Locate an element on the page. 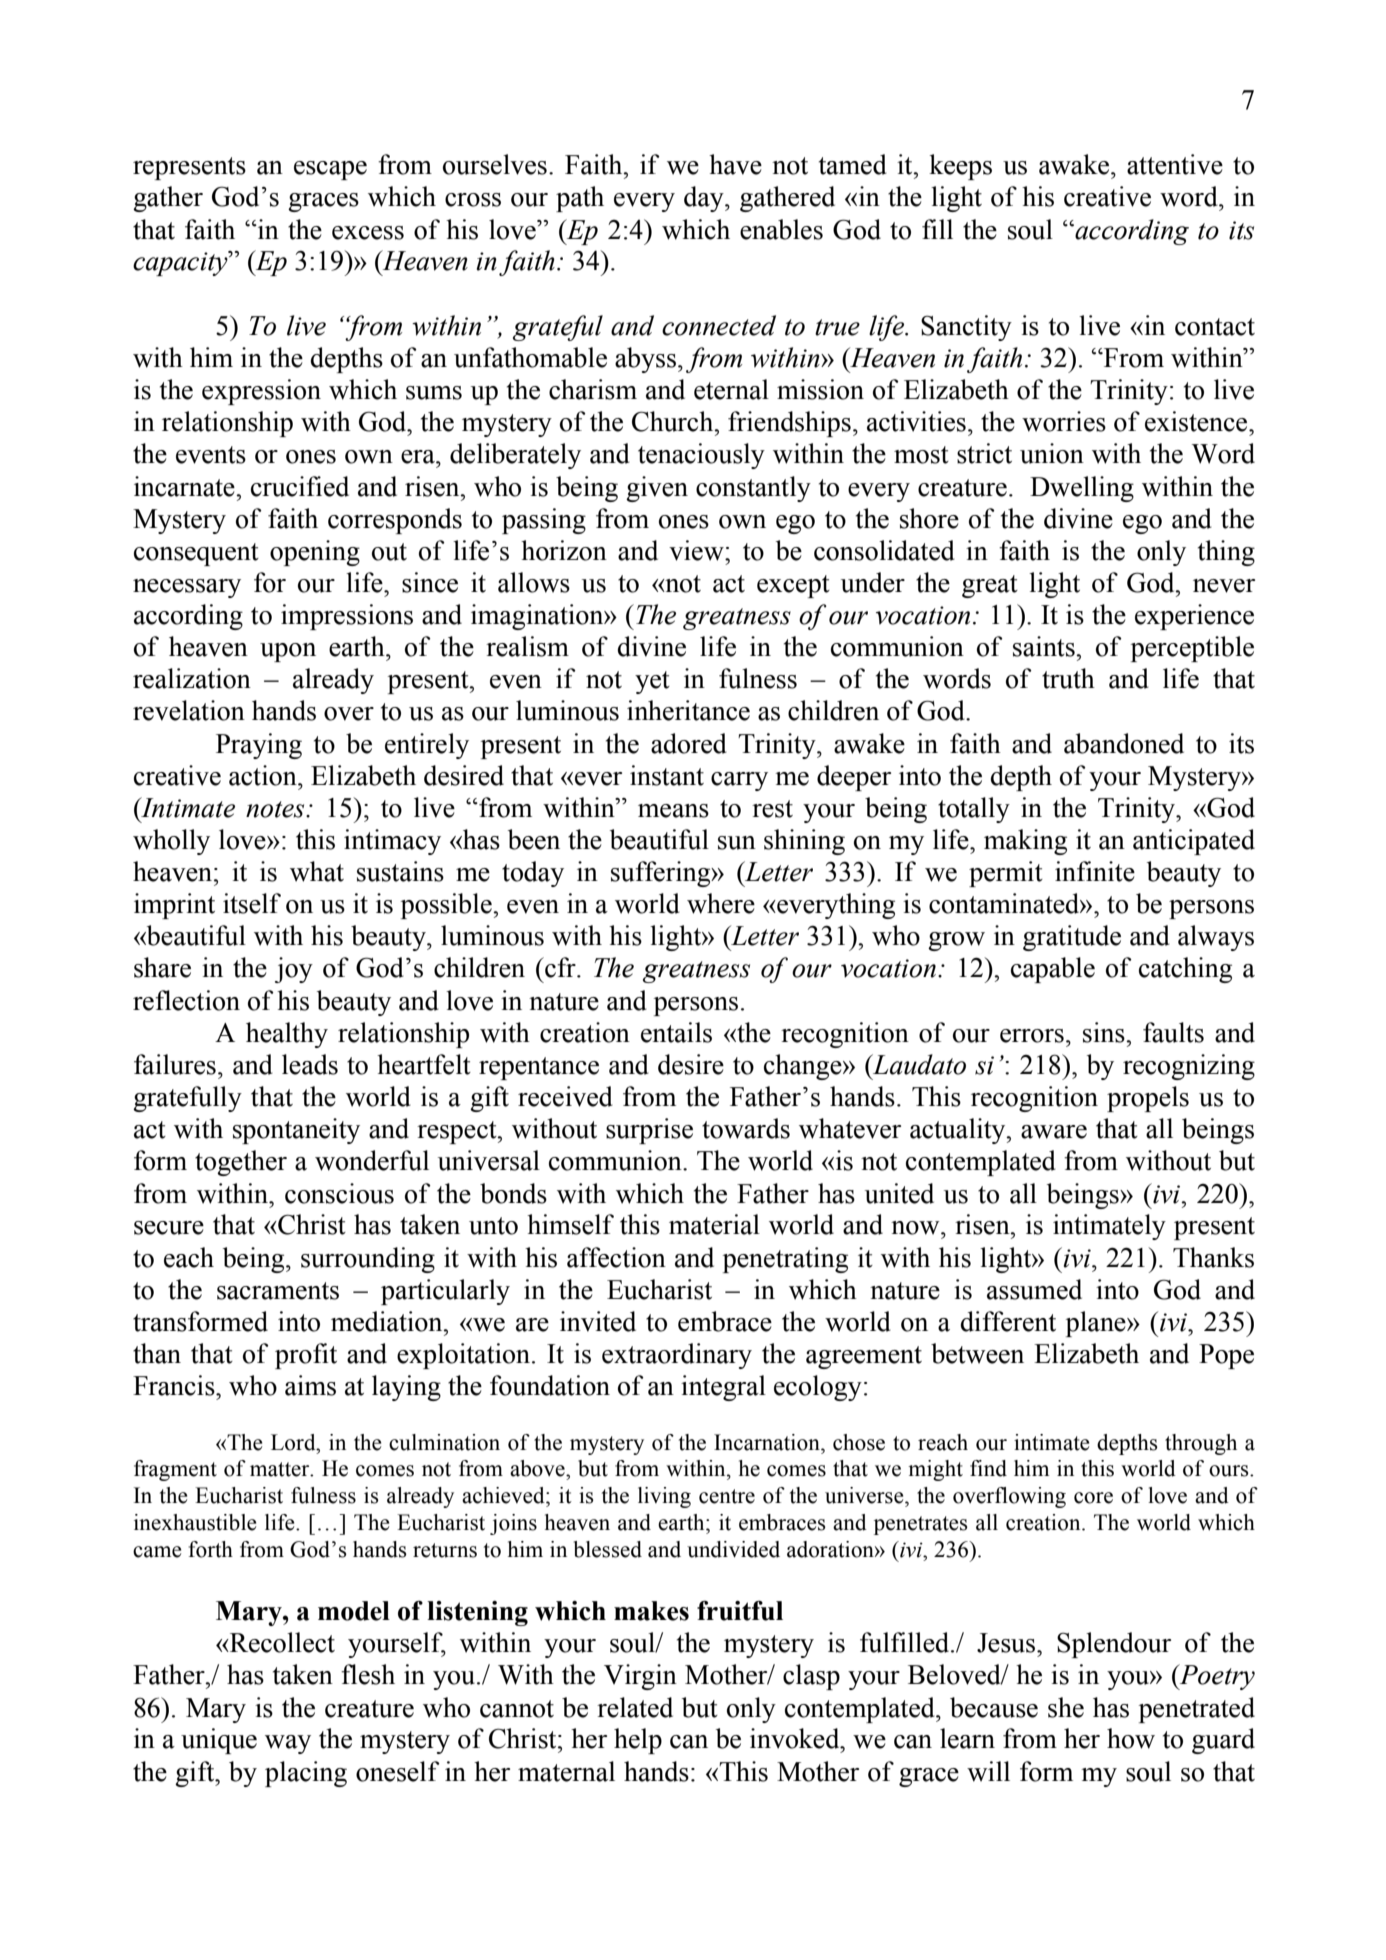  attentive is located at coordinates (1175, 164).
